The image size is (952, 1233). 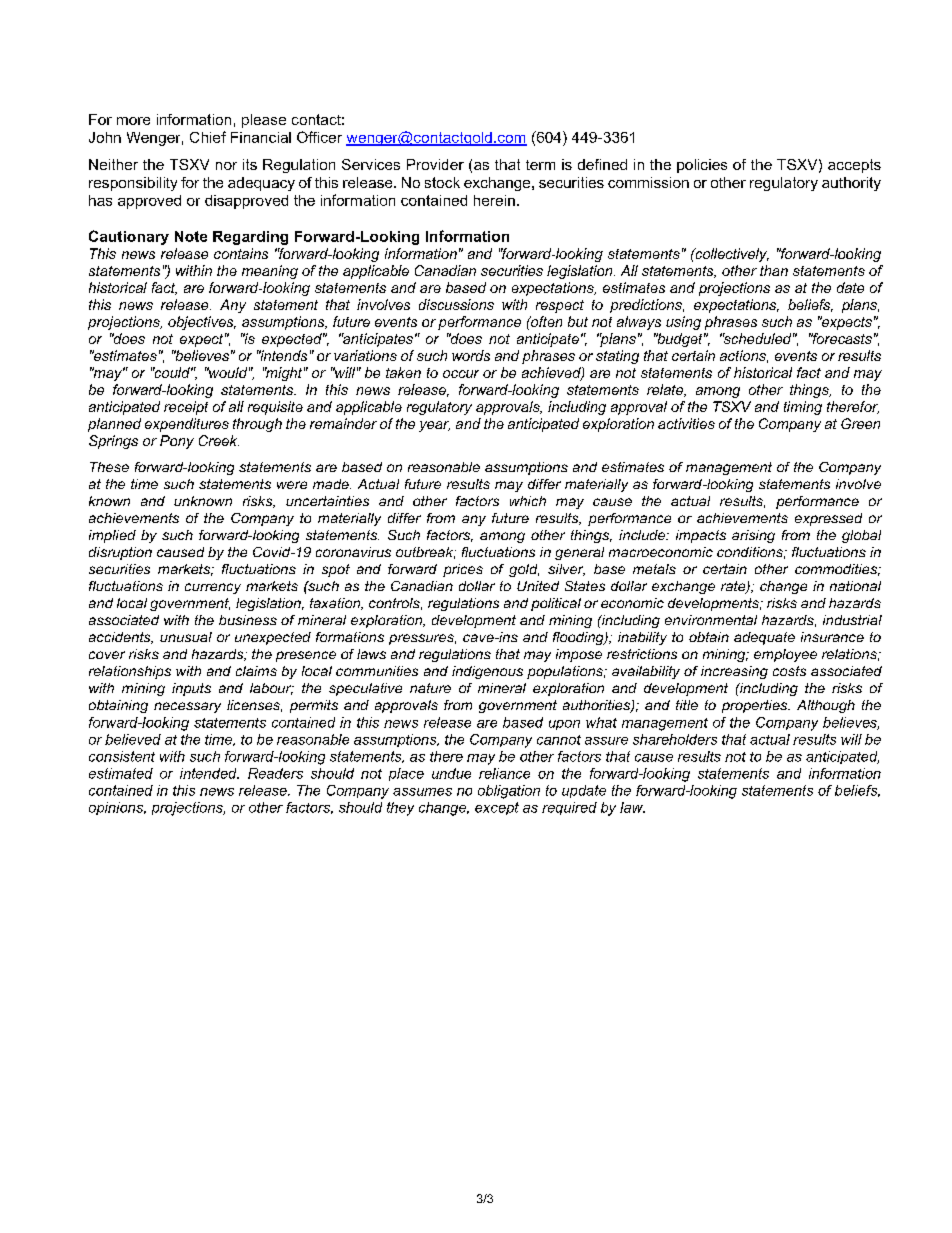 What do you see at coordinates (509, 792) in the screenshot?
I see `obligation` at bounding box center [509, 792].
